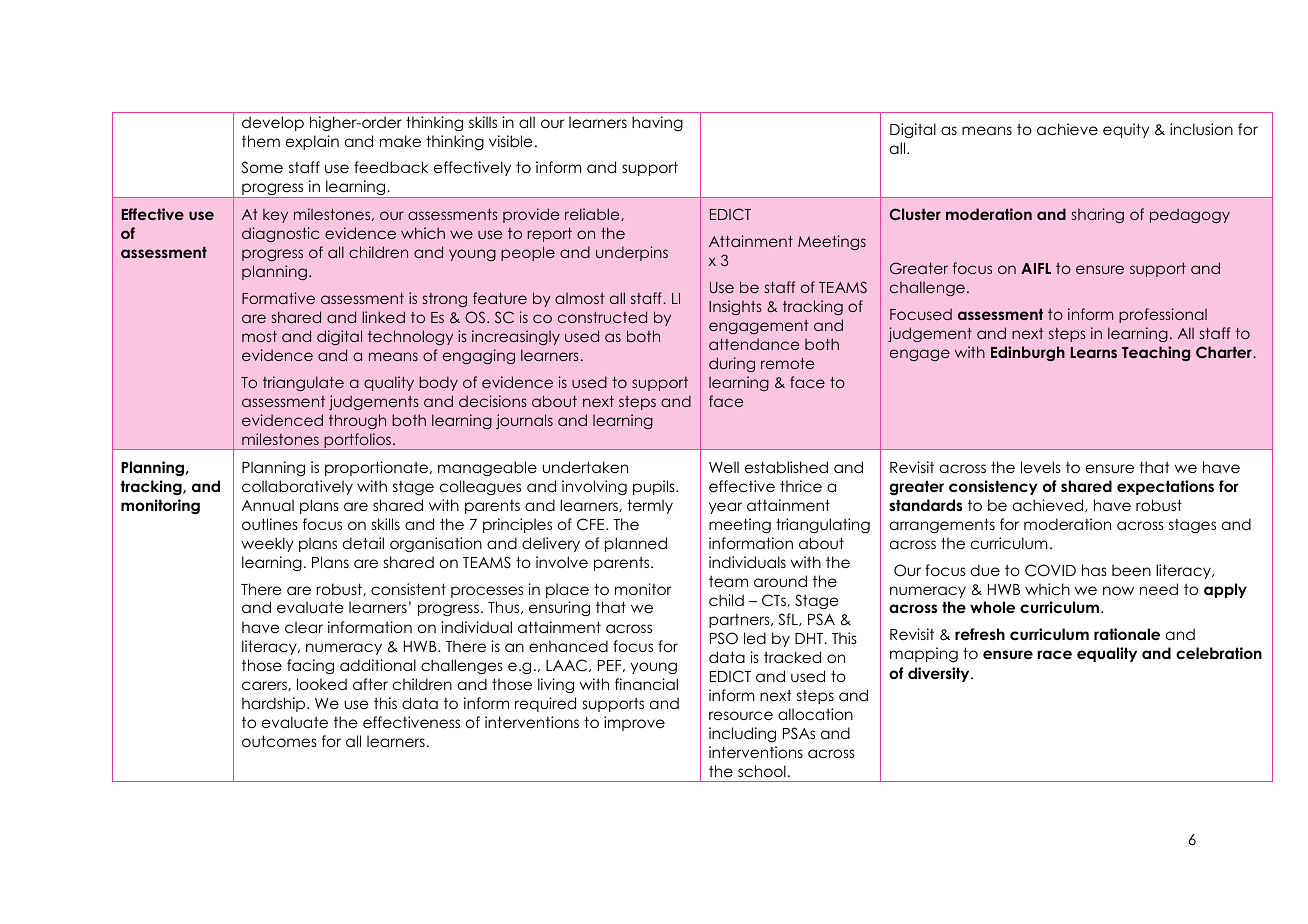 The height and width of the image is (924, 1308). What do you see at coordinates (1127, 634) in the image?
I see `rationale` at bounding box center [1127, 634].
